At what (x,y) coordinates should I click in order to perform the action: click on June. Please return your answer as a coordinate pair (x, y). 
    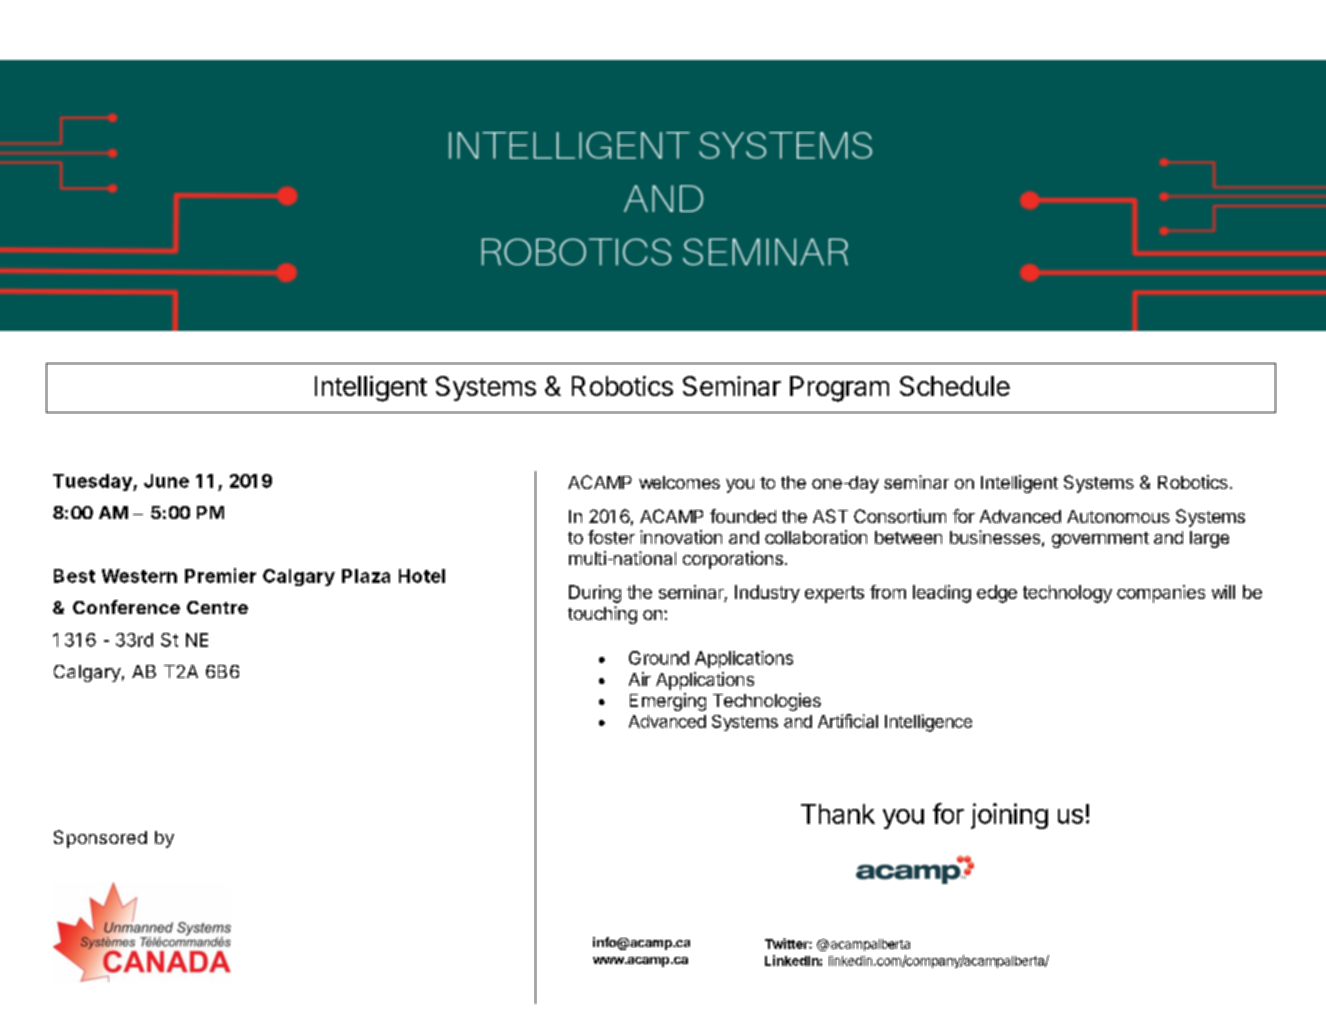
    Looking at the image, I should click on (166, 481).
